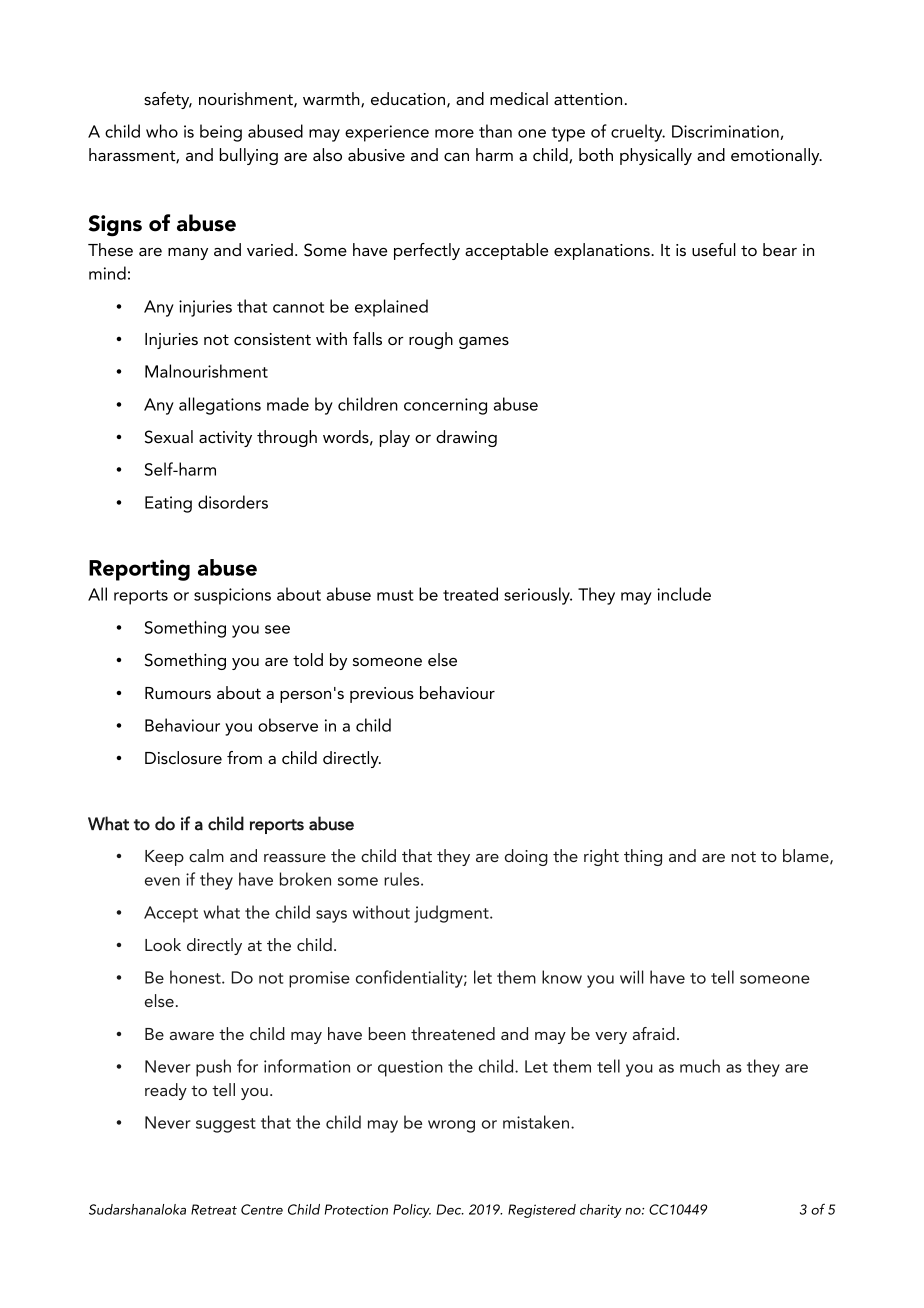  I want to click on Eating, so click(168, 504).
